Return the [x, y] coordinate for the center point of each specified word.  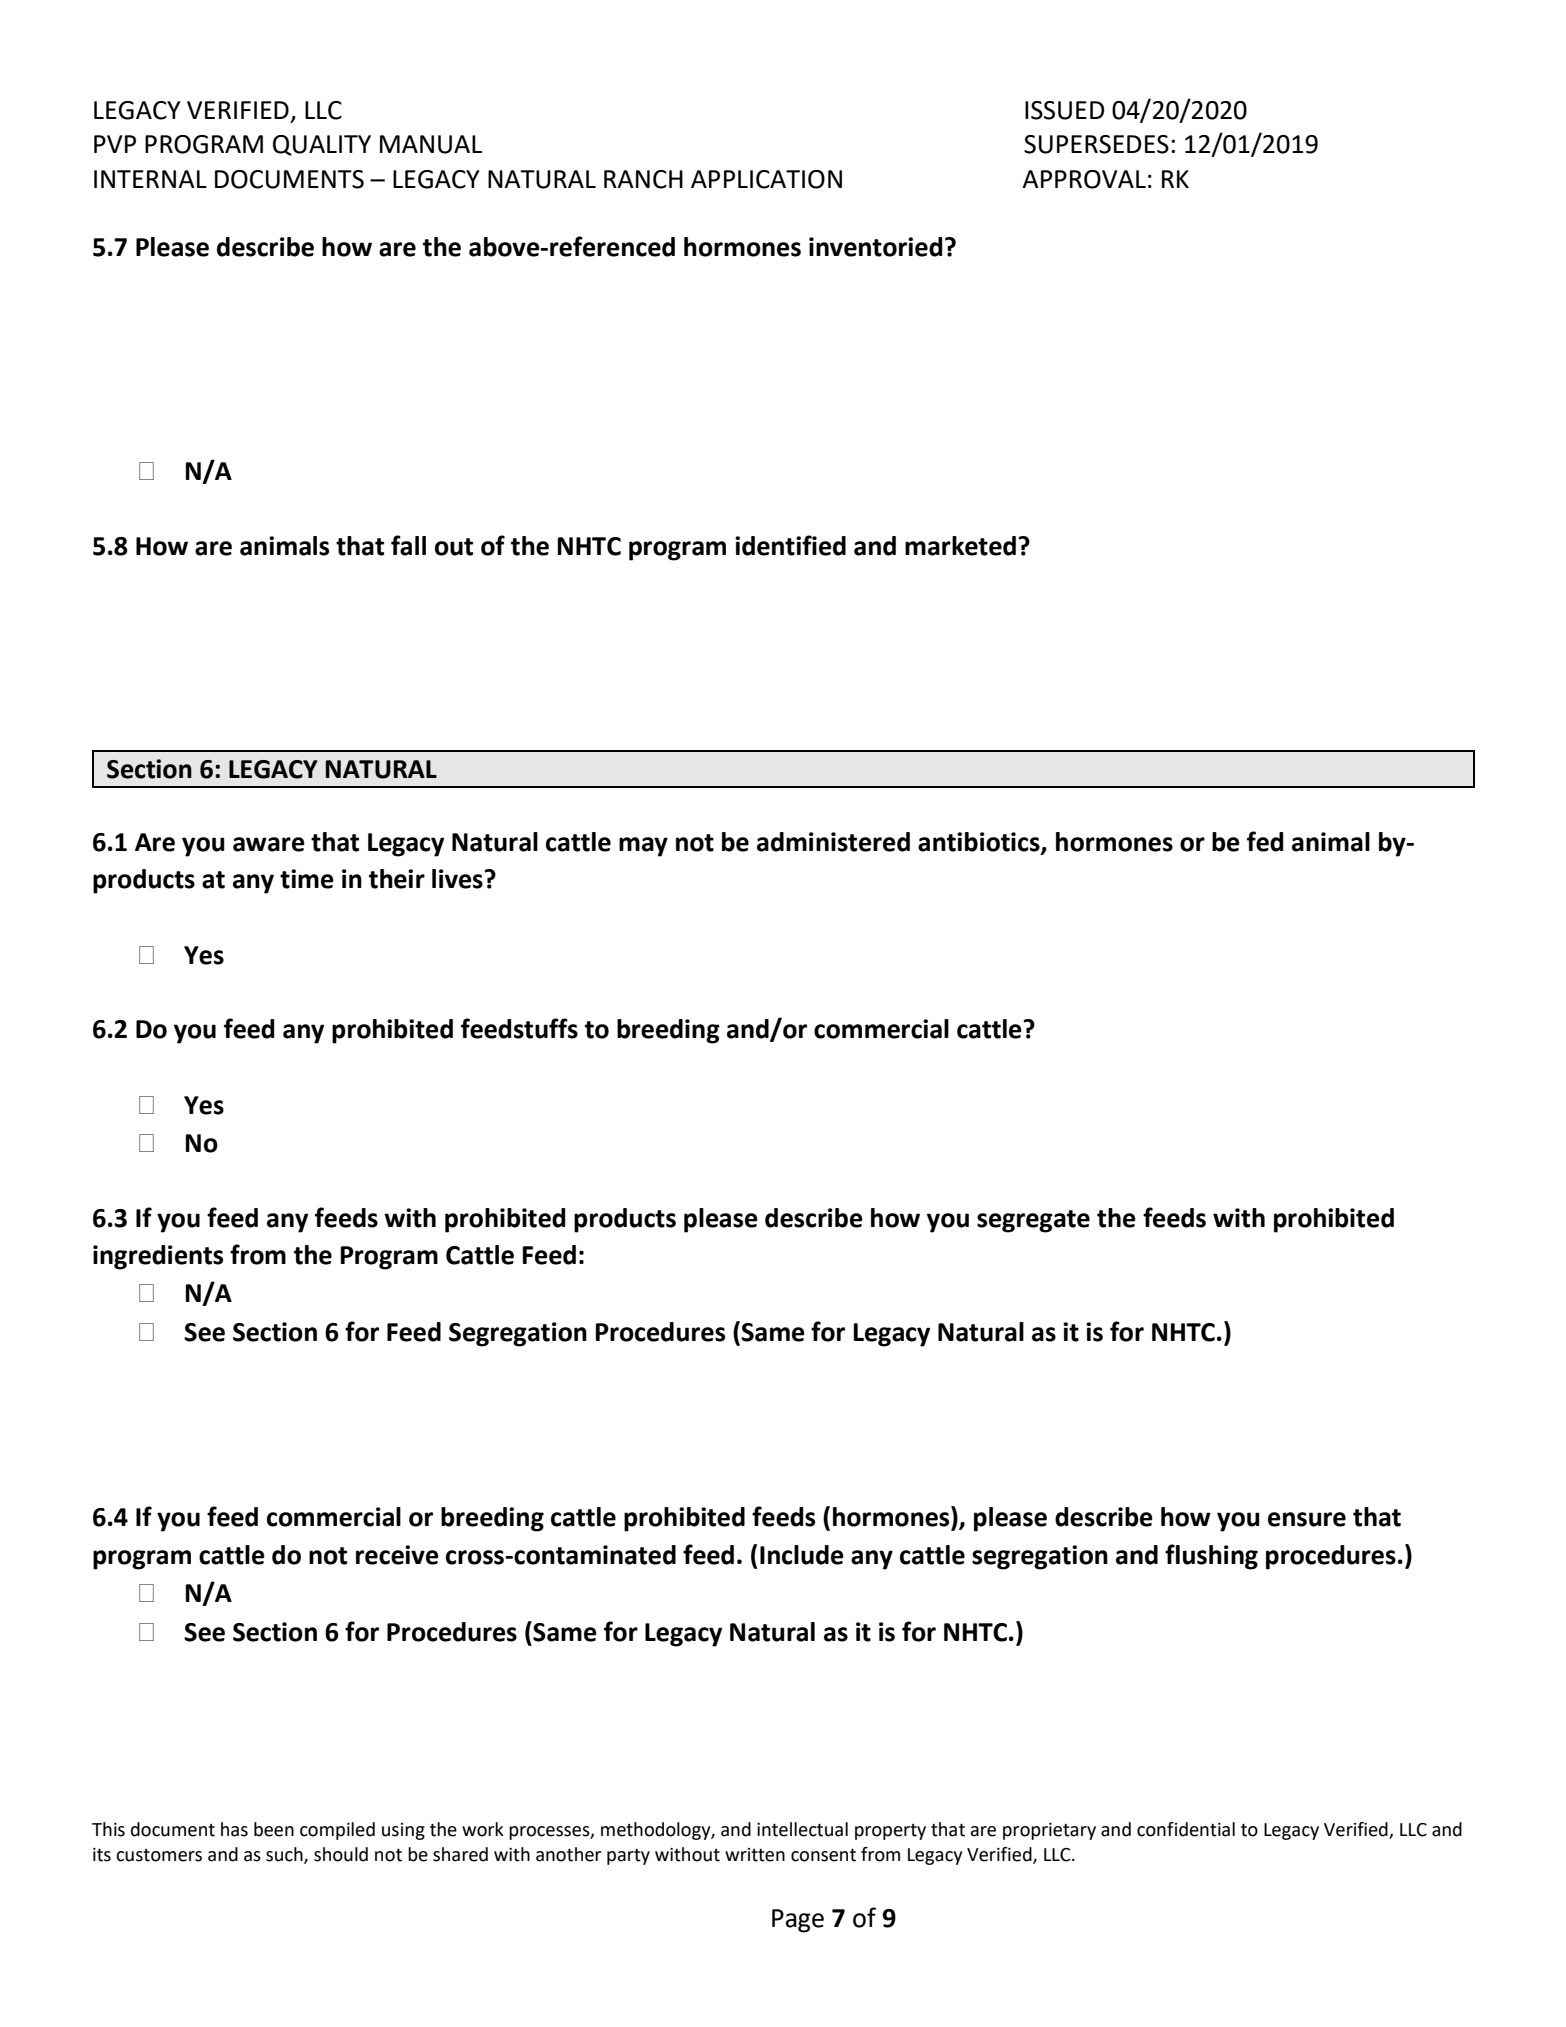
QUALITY [322, 145]
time [307, 879]
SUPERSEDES [1096, 144]
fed [1265, 841]
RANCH [643, 179]
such [285, 1855]
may [643, 847]
